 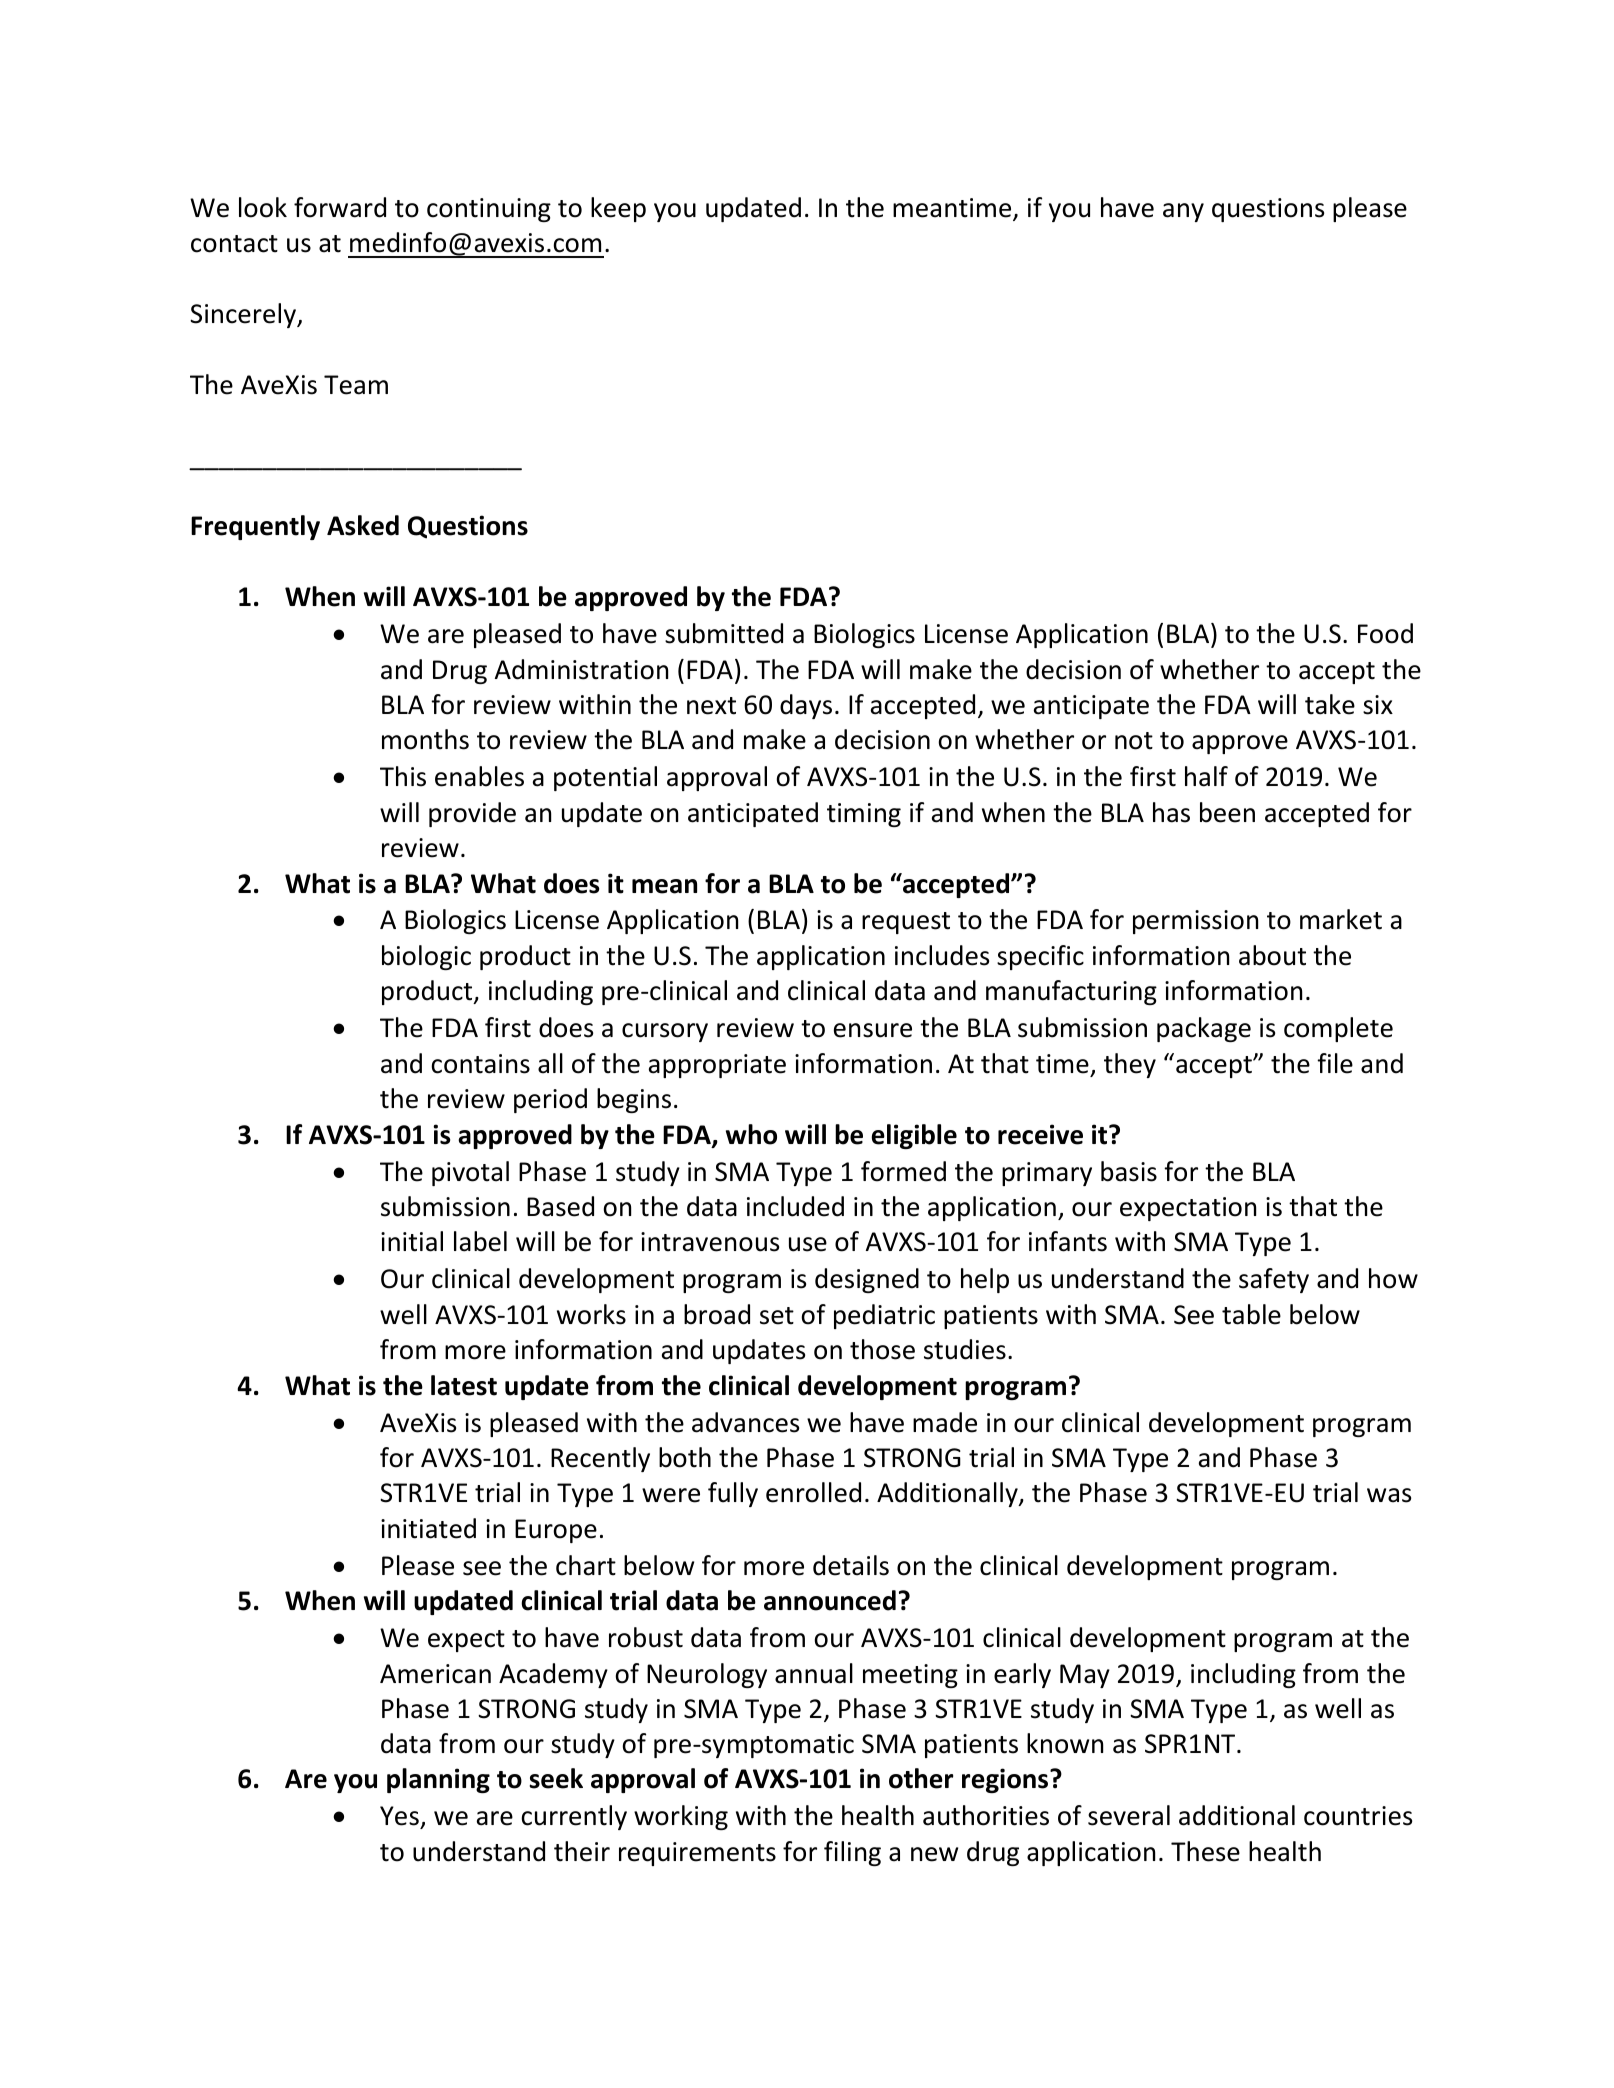 What do you see at coordinates (618, 209) in the image?
I see `keep` at bounding box center [618, 209].
